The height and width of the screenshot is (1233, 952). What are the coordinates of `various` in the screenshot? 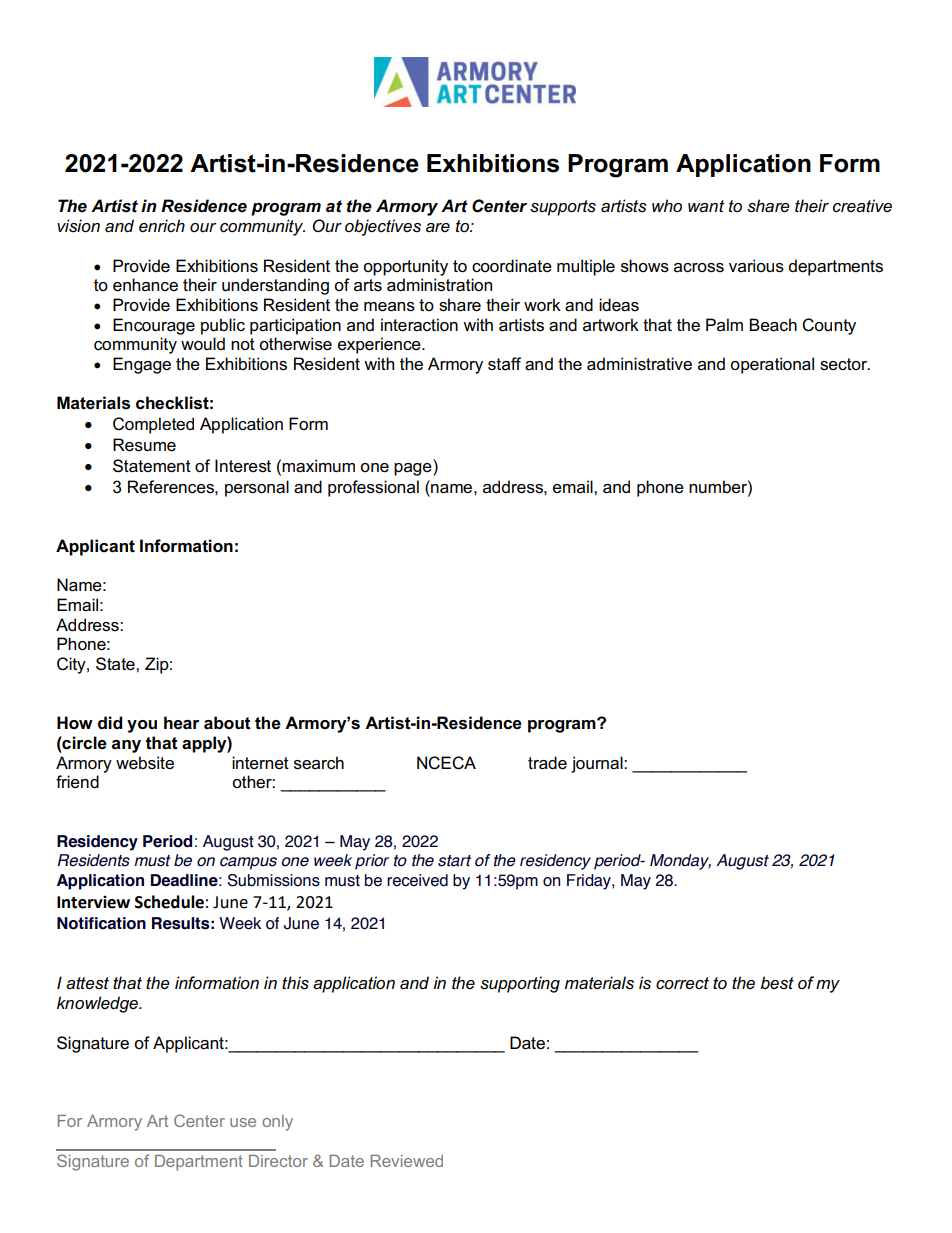 It's located at (756, 266).
